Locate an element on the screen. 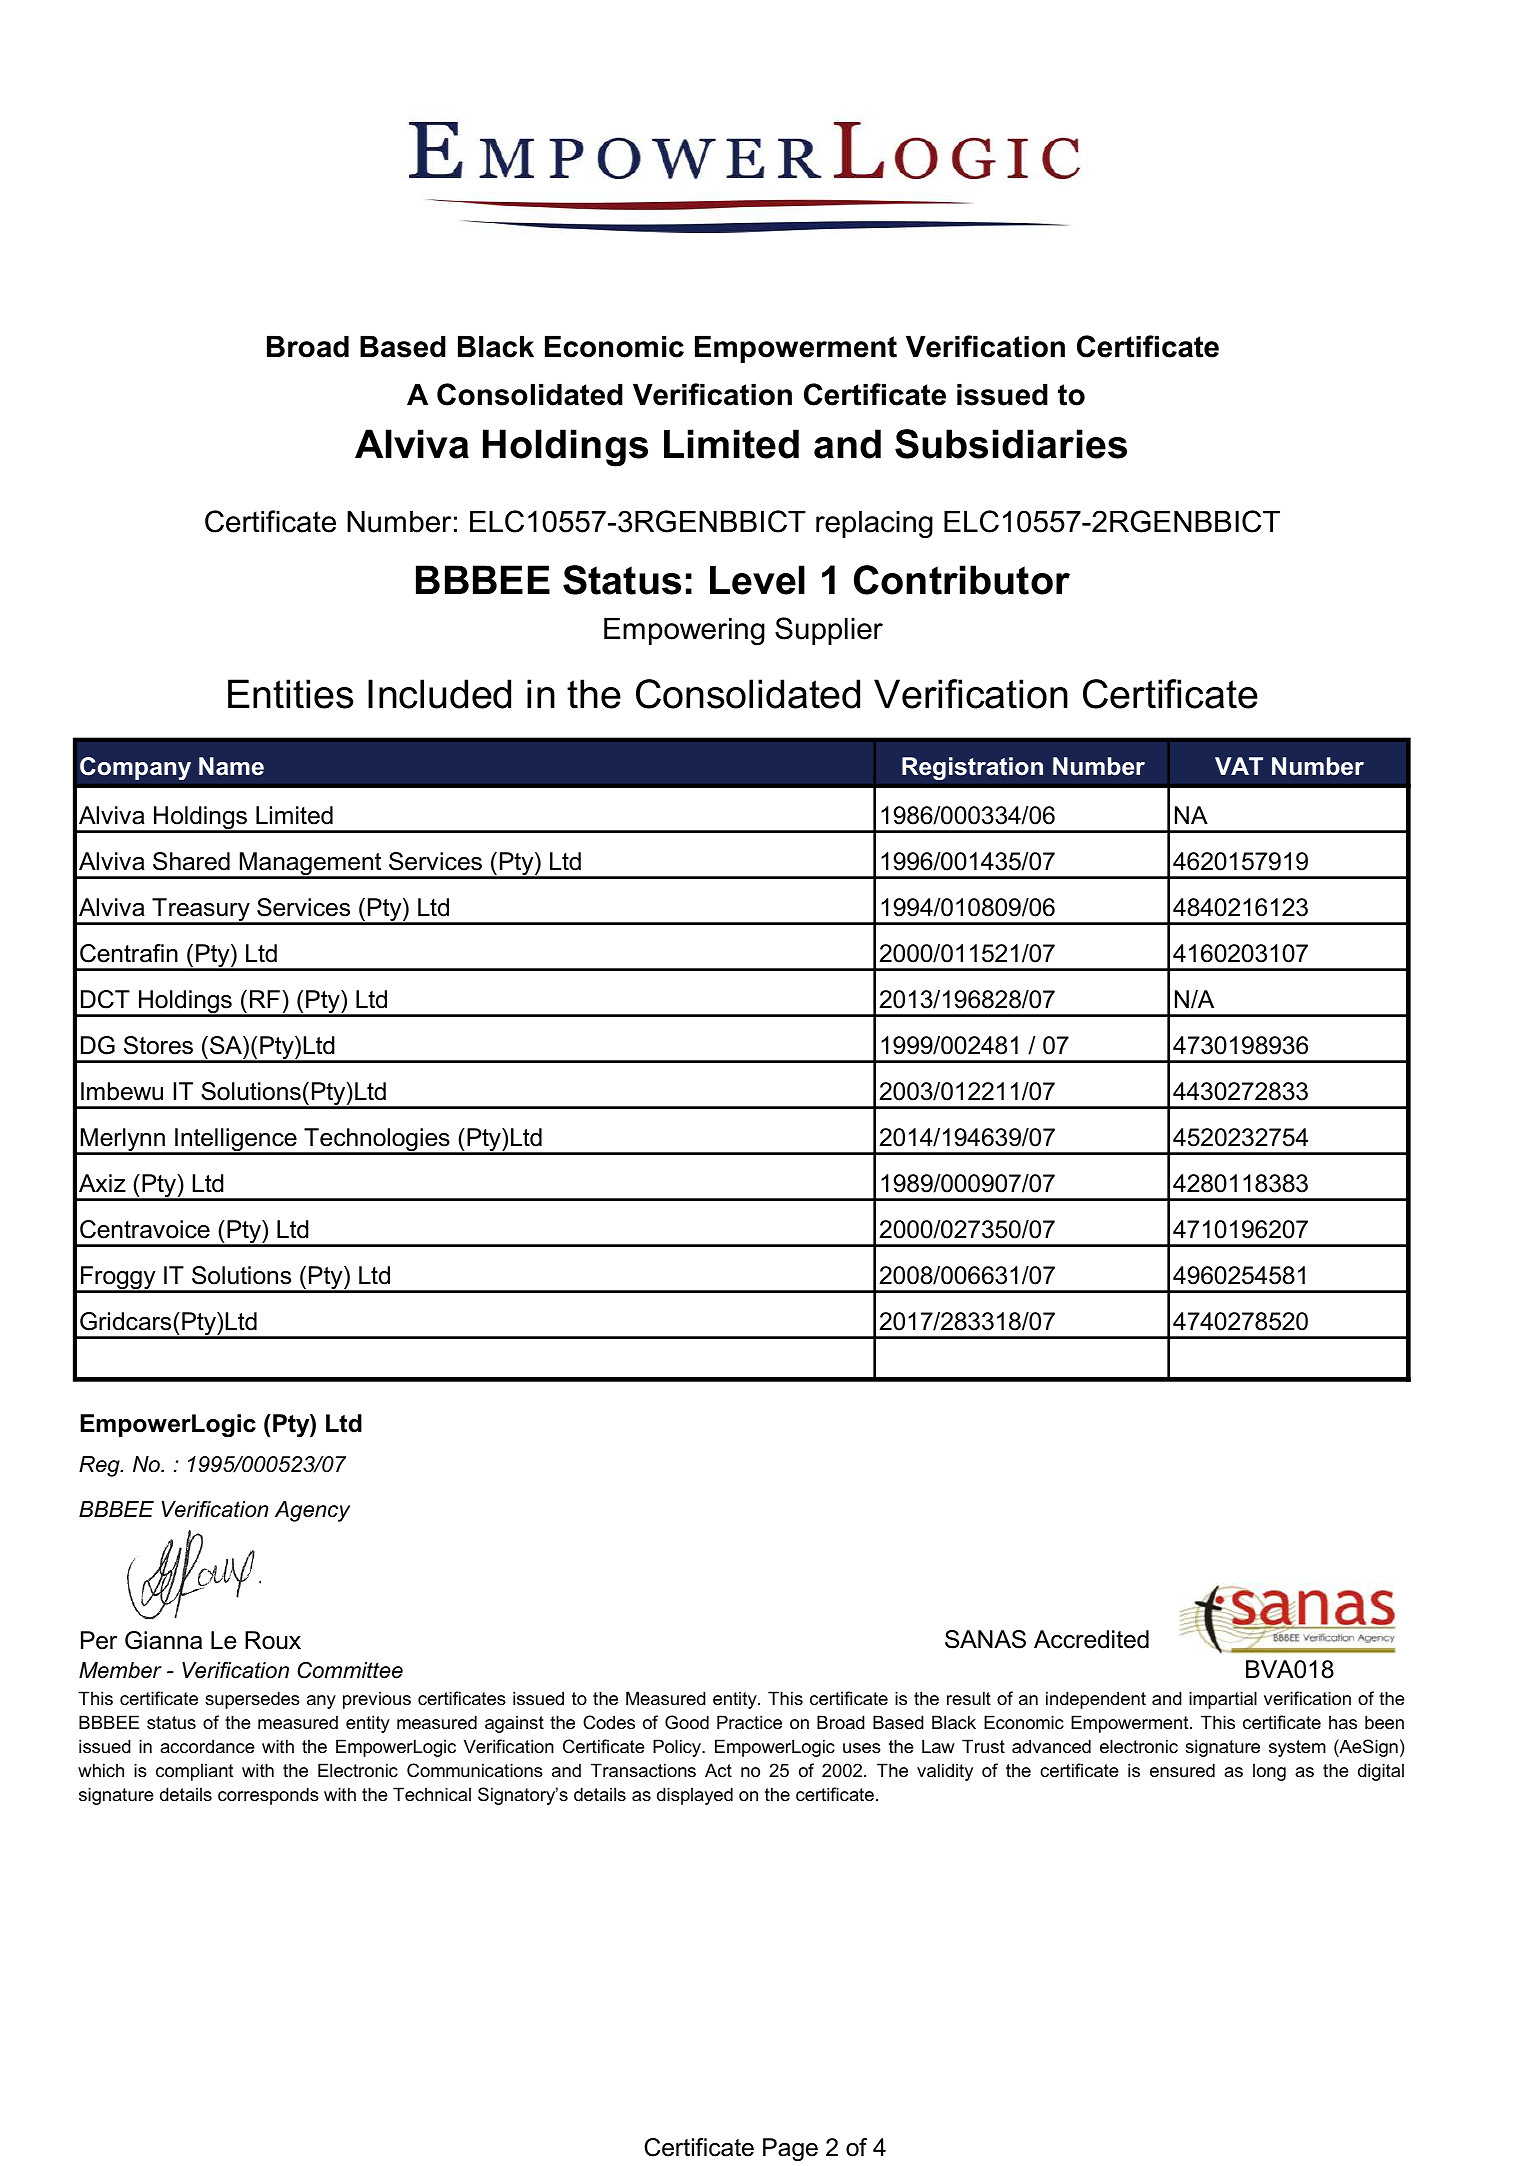  Accredited is located at coordinates (1091, 1639).
